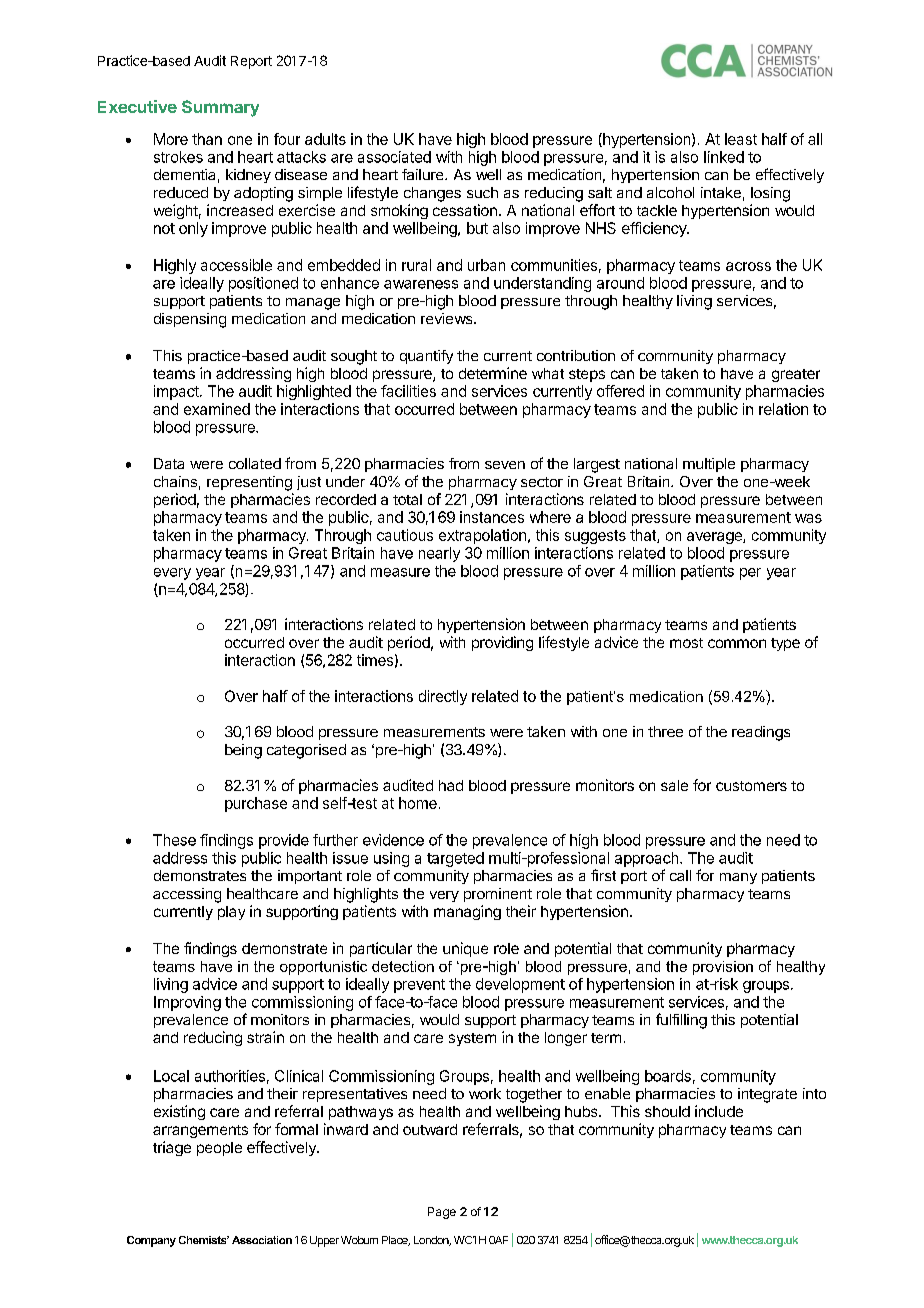  What do you see at coordinates (741, 139) in the screenshot?
I see `least` at bounding box center [741, 139].
